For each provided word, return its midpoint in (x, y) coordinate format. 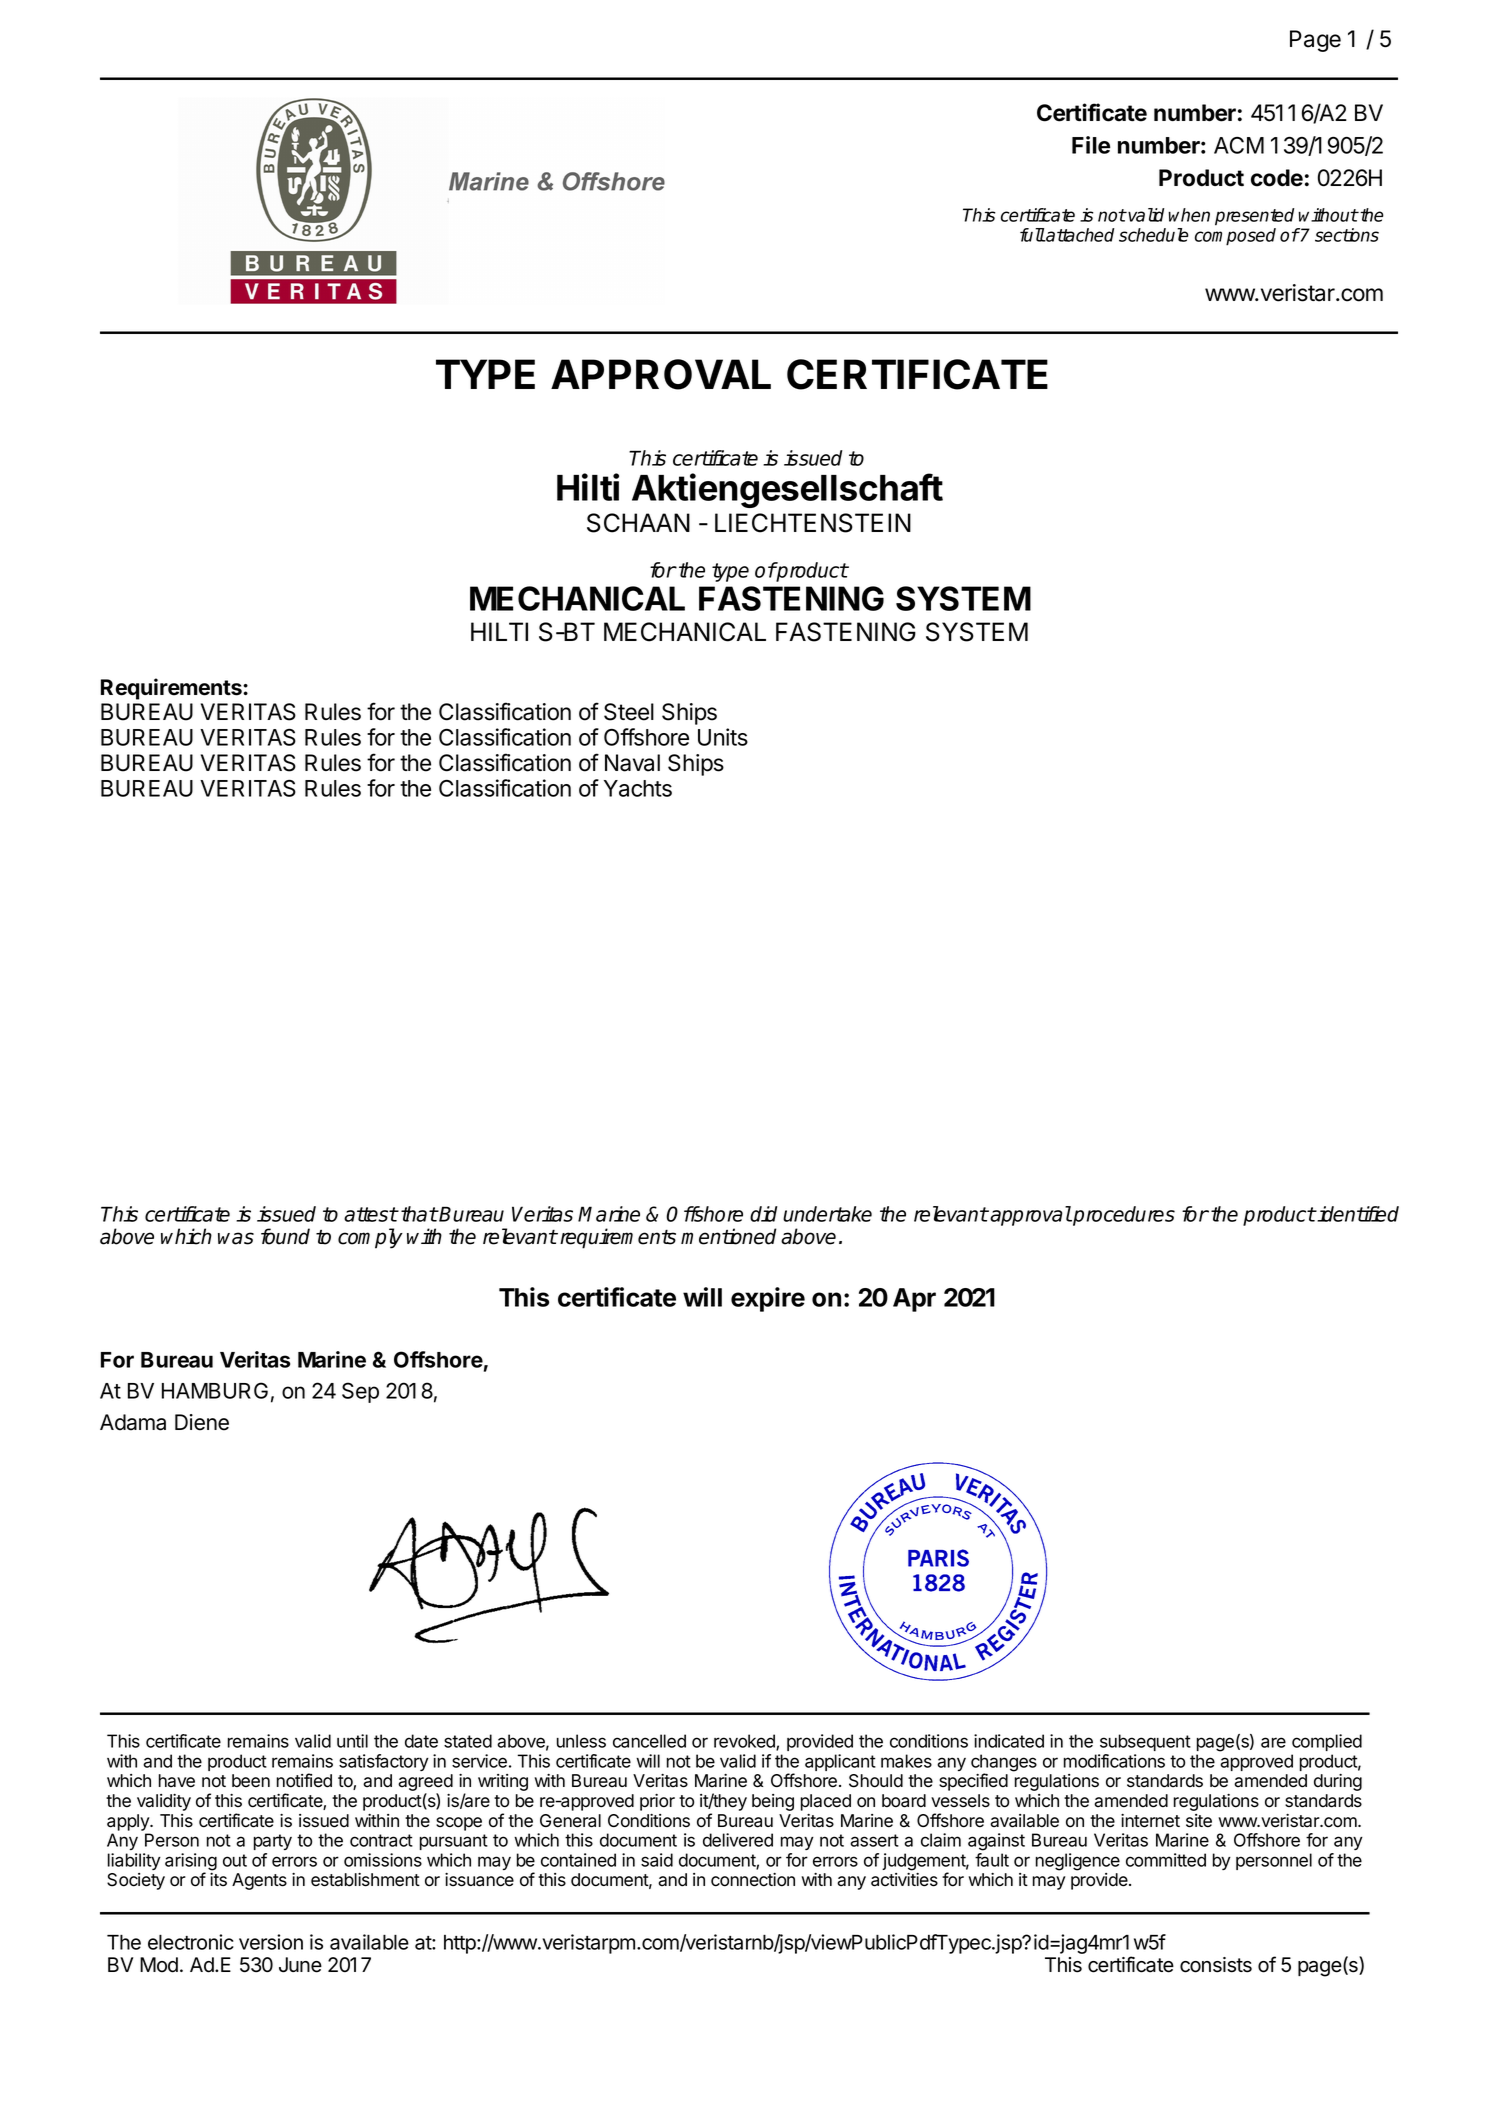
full (1032, 235)
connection (753, 1880)
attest (371, 1214)
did (763, 1214)
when (1189, 215)
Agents (259, 1881)
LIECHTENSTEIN (813, 523)
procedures (1123, 1216)
